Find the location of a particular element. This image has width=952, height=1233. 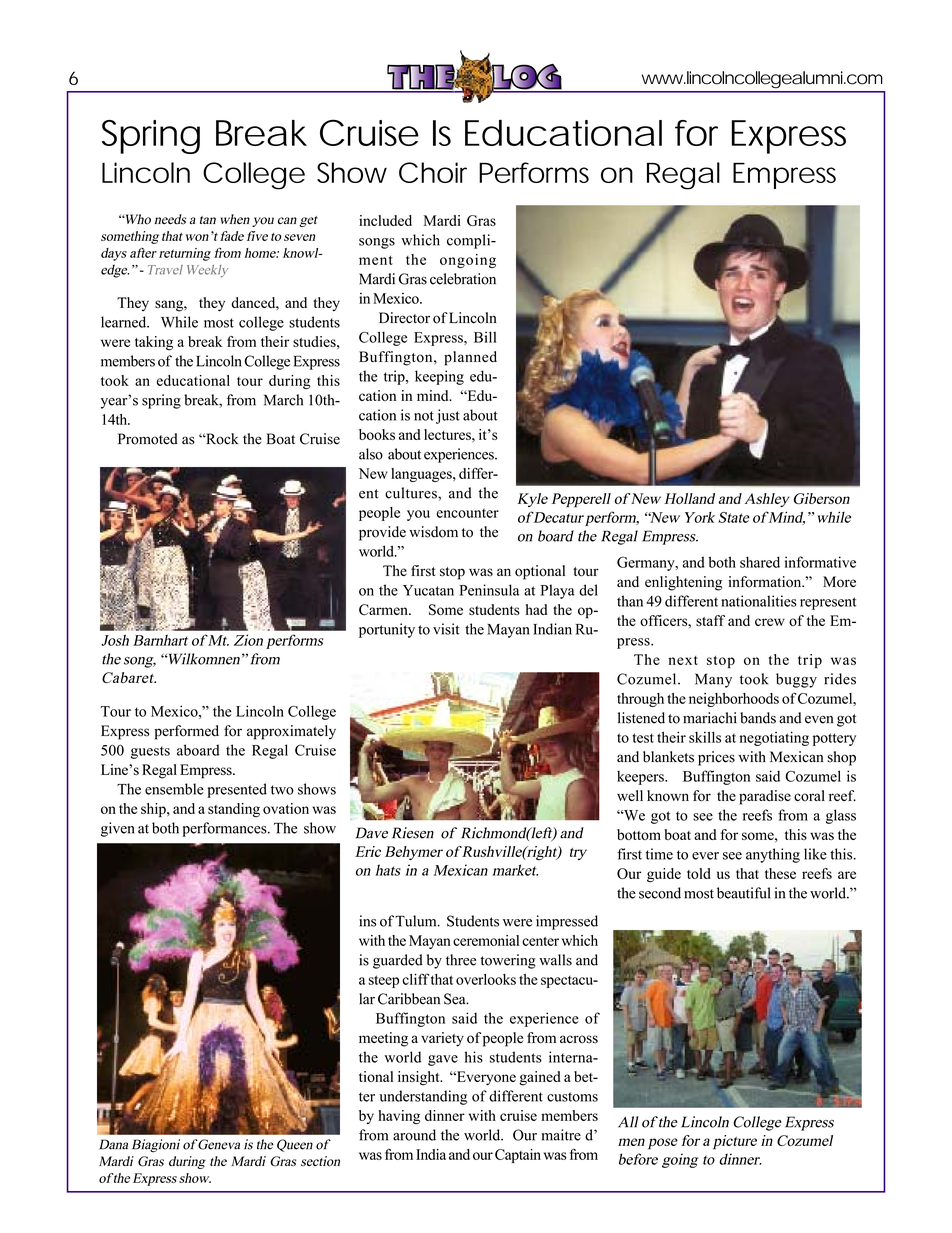

included is located at coordinates (385, 220).
